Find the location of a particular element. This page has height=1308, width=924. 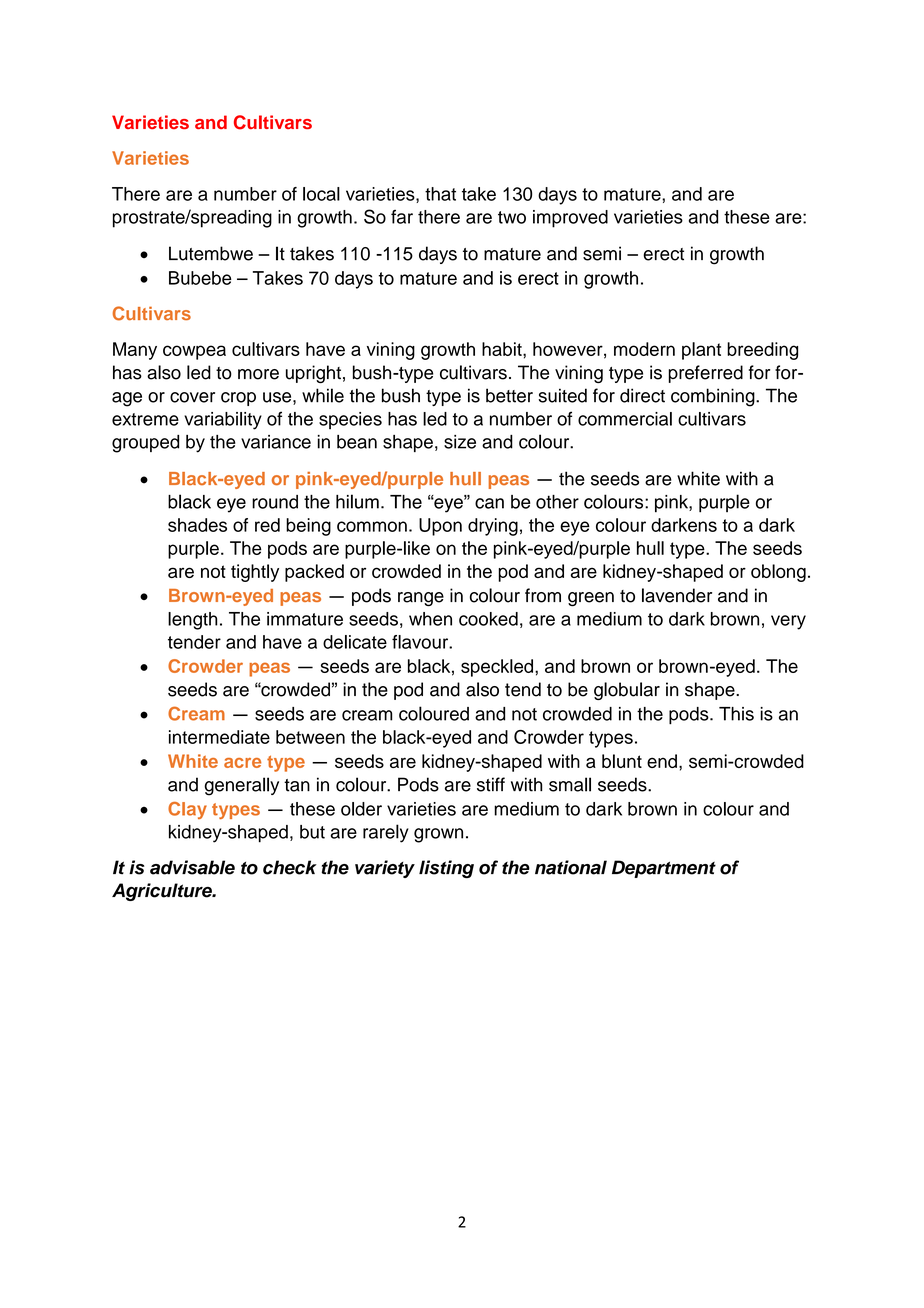

advisable is located at coordinates (192, 867).
